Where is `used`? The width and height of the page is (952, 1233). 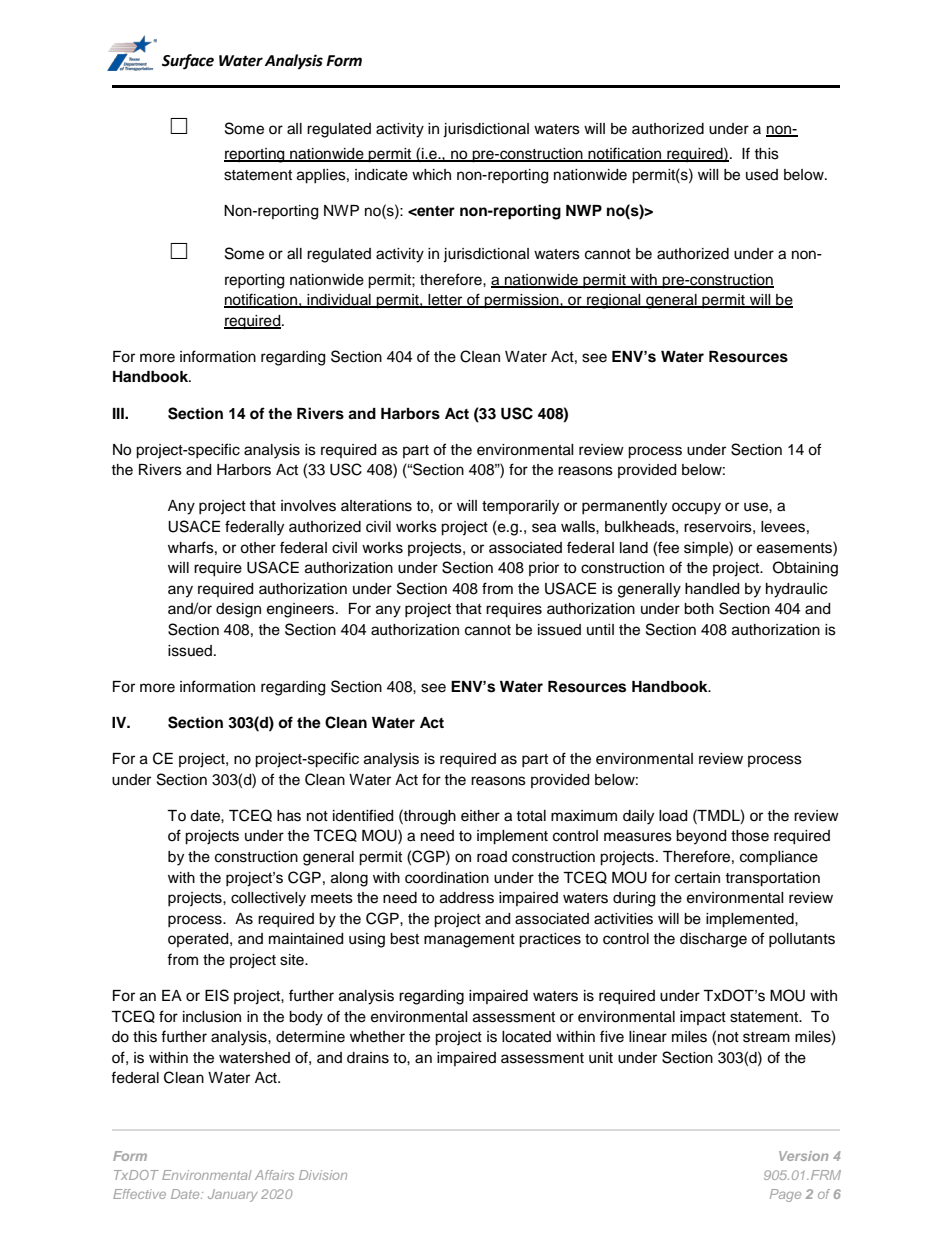
used is located at coordinates (762, 175).
